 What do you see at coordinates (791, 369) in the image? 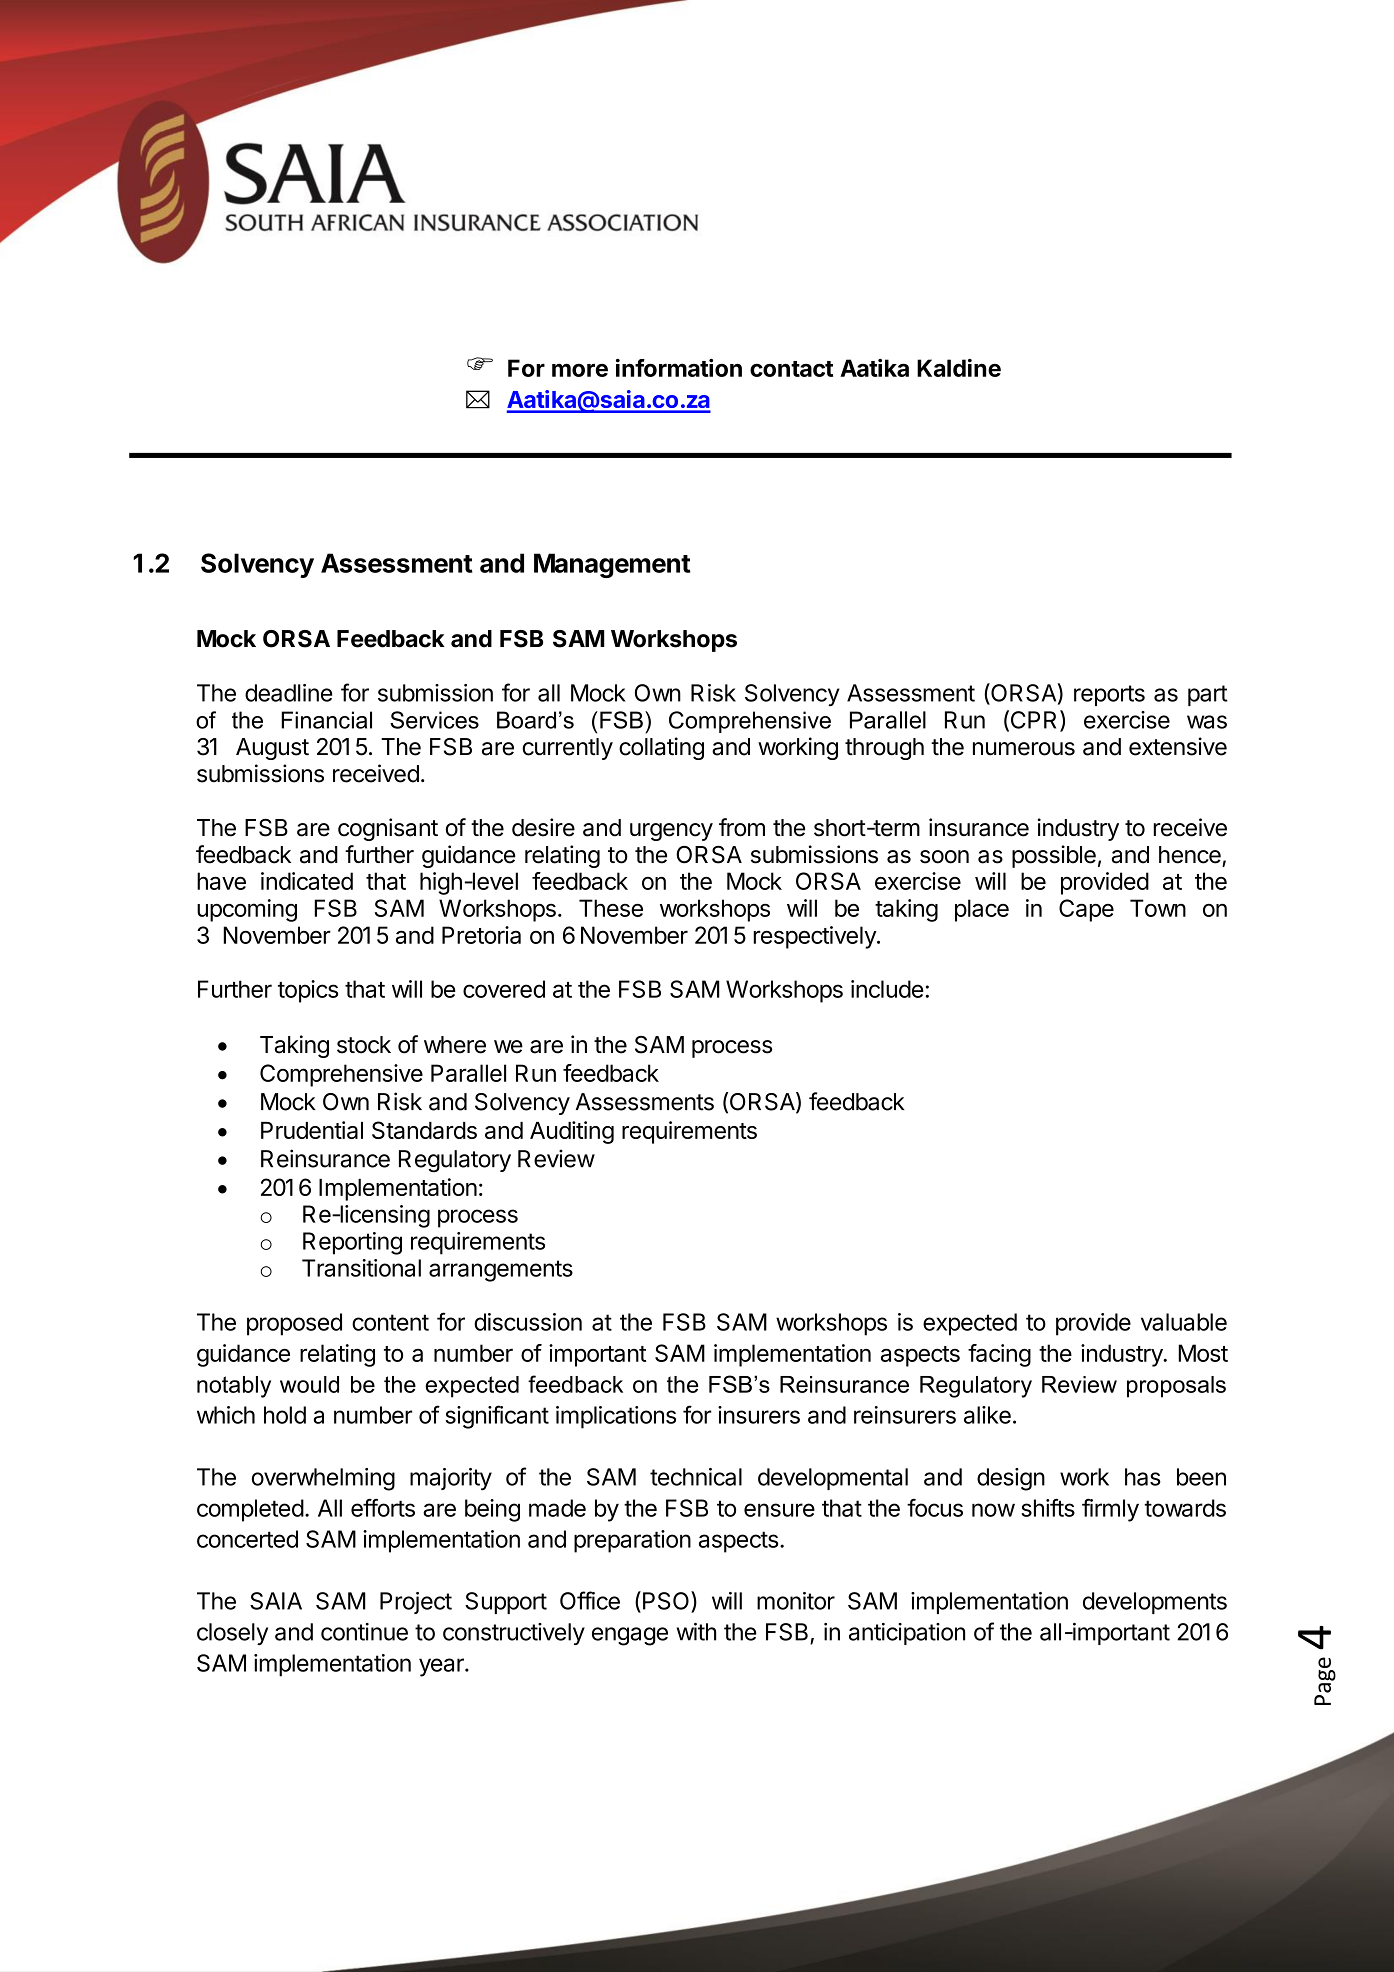
I see `contact` at bounding box center [791, 369].
